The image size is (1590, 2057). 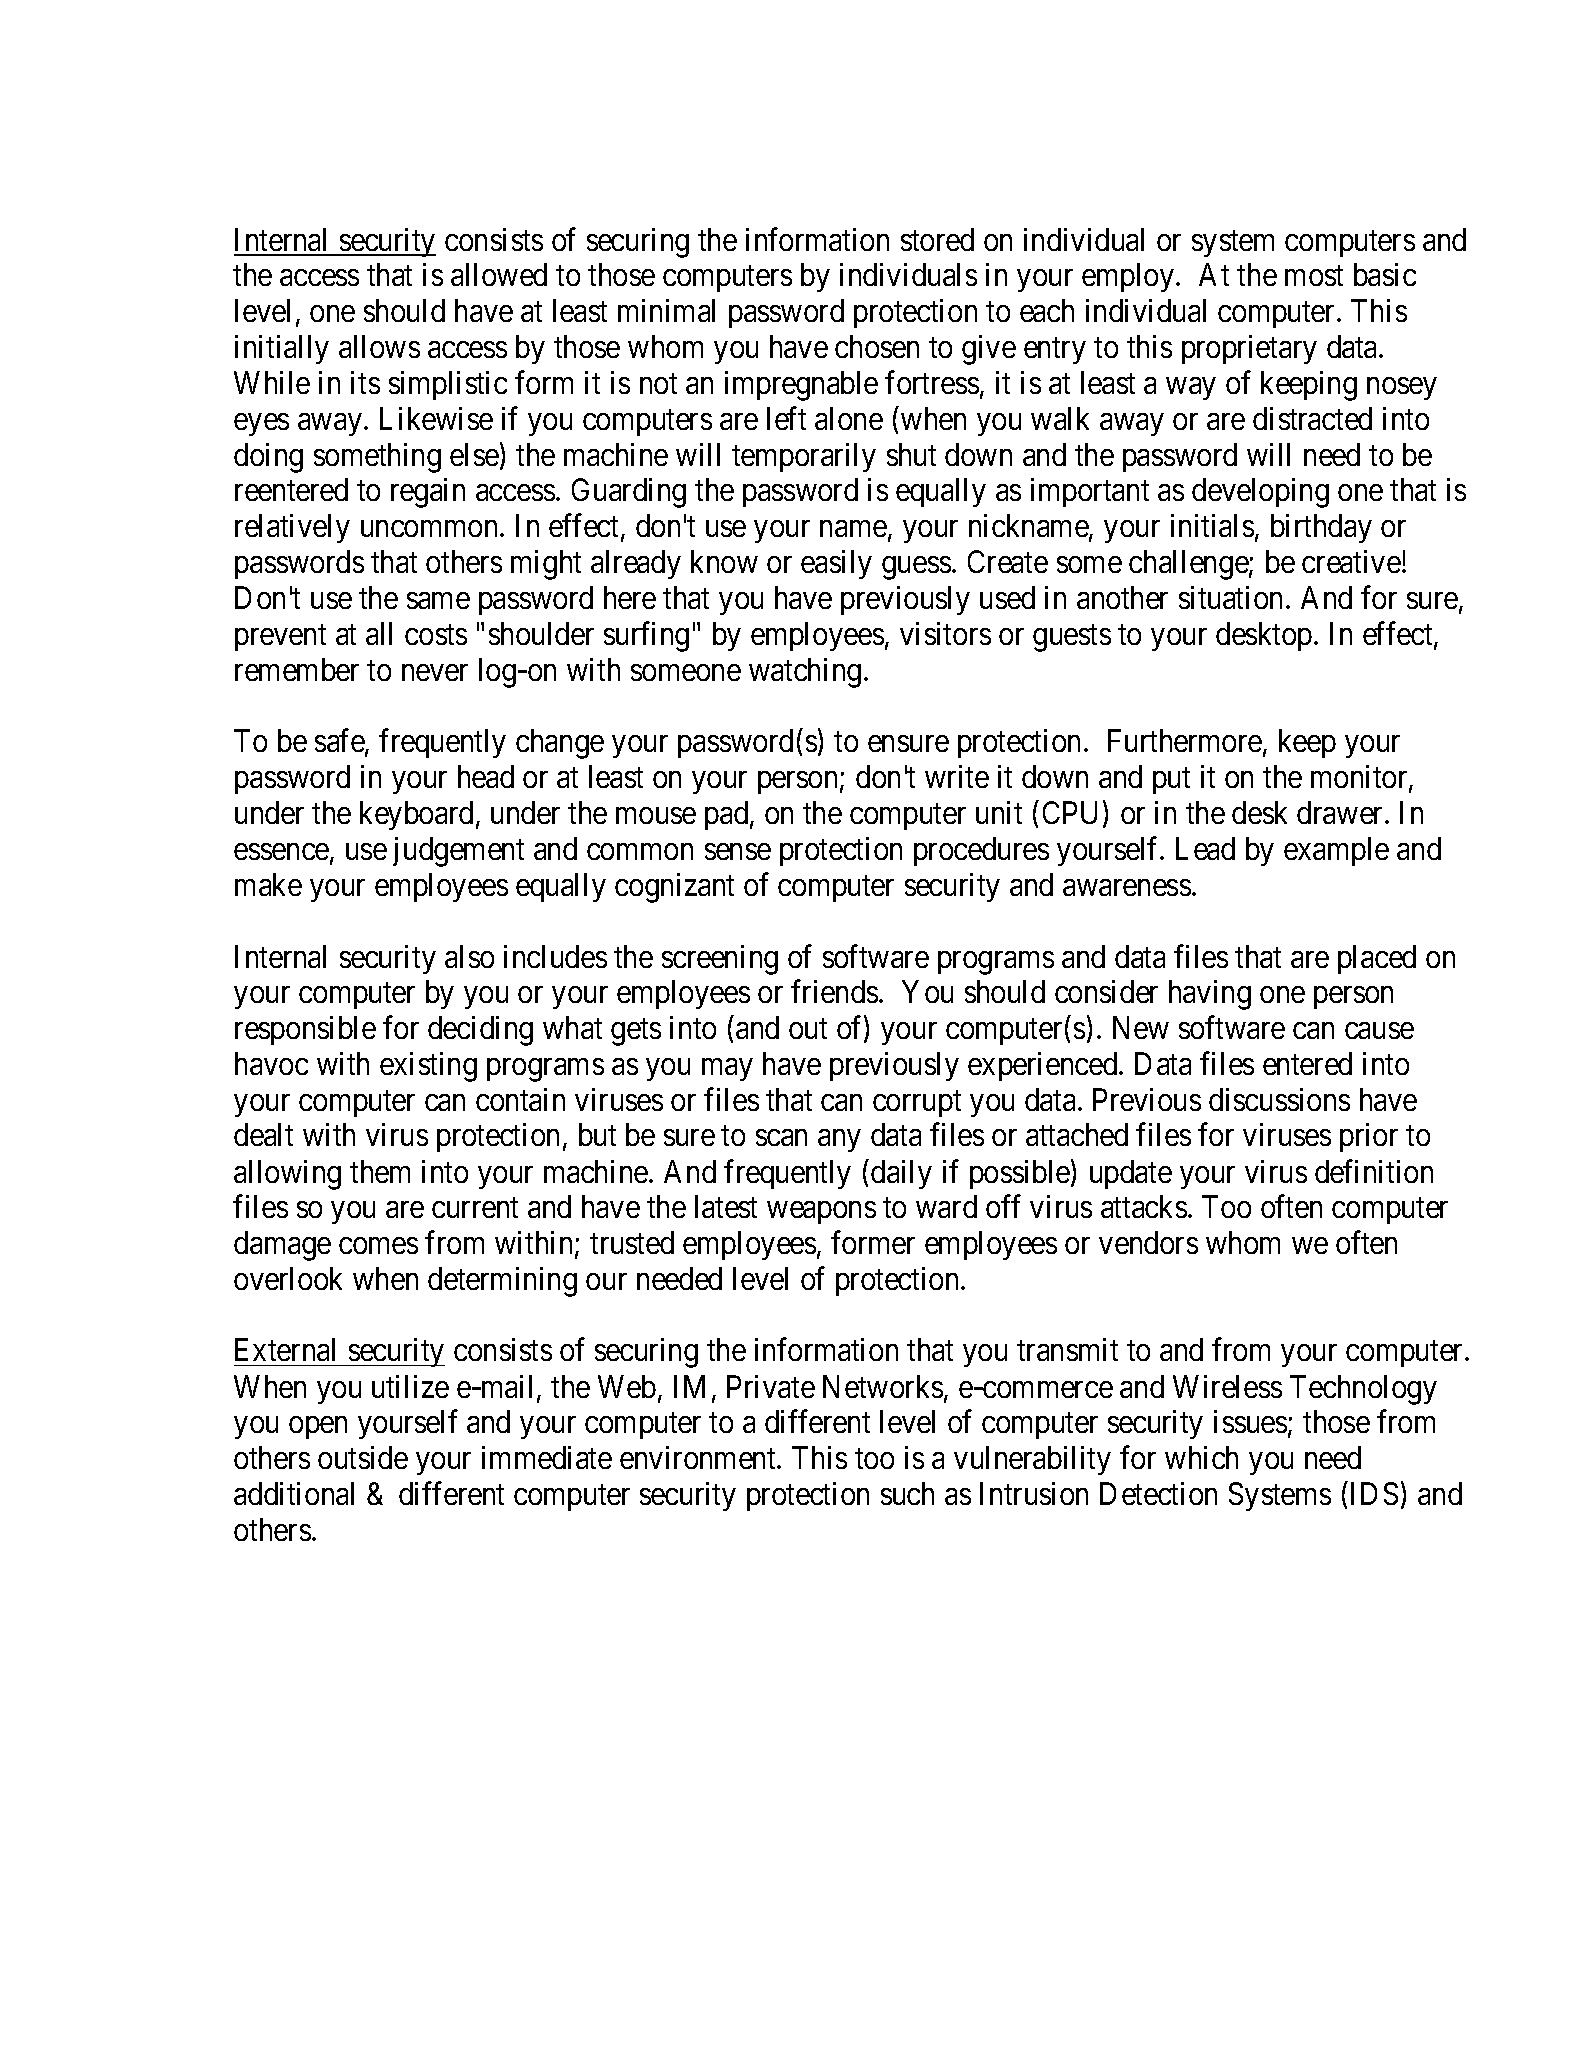 What do you see at coordinates (1374, 1171) in the screenshot?
I see `definition` at bounding box center [1374, 1171].
